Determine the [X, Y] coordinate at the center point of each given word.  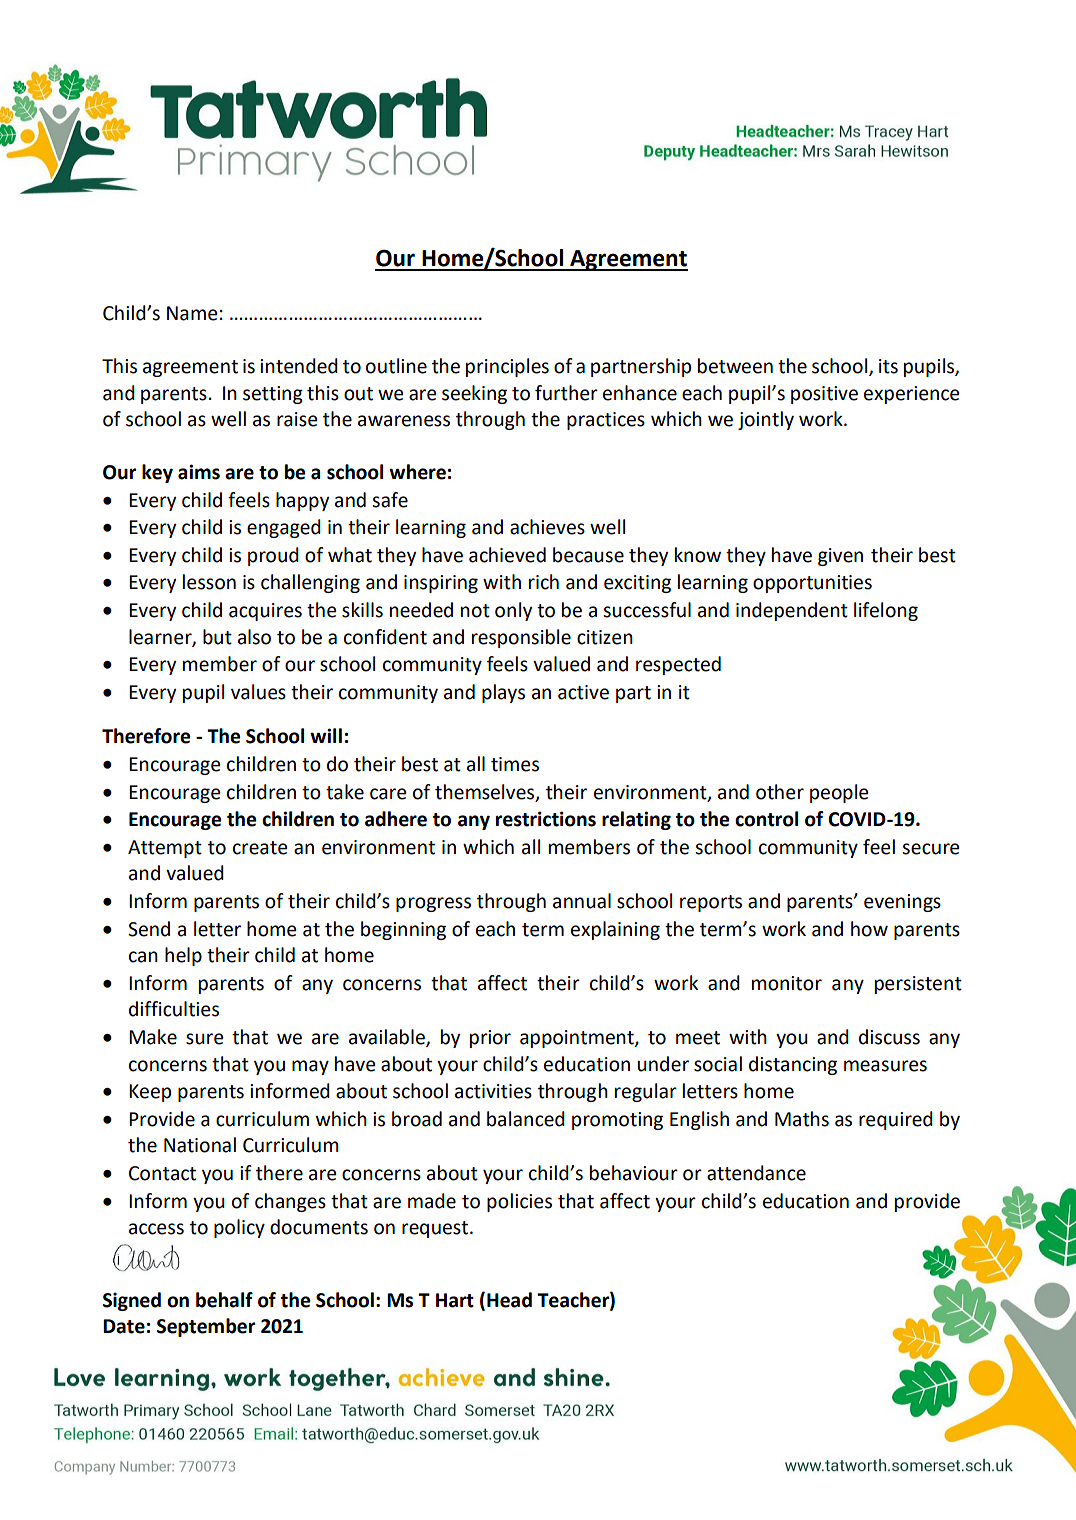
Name [192, 313]
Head [509, 1300]
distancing [793, 1065]
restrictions [546, 819]
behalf [224, 1300]
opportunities [812, 584]
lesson [209, 582]
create [260, 848]
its [888, 366]
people [839, 793]
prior [490, 1039]
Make [153, 1037]
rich [544, 582]
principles [507, 367]
